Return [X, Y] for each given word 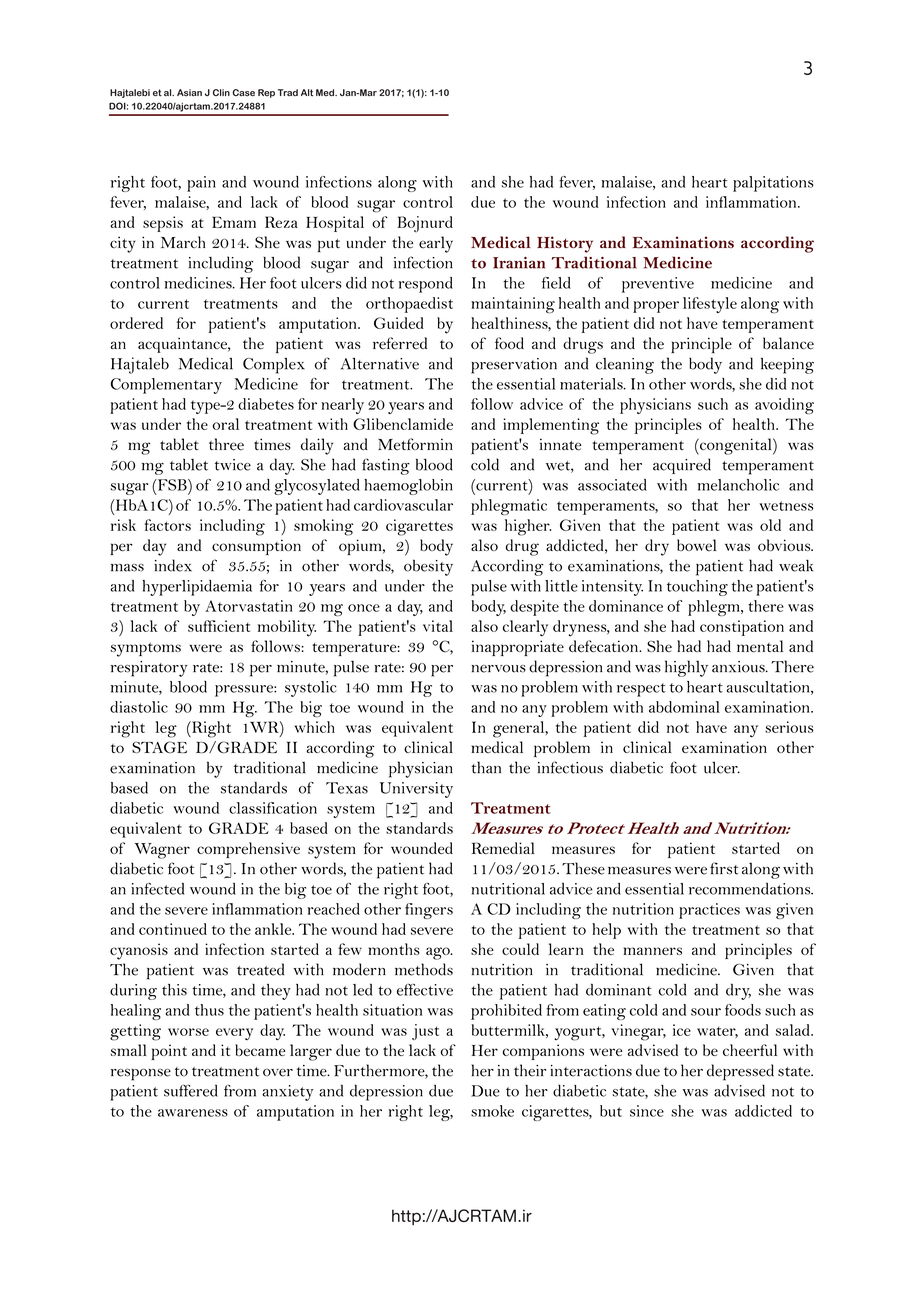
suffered [191, 1090]
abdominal [684, 707]
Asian [189, 93]
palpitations [773, 184]
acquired [682, 466]
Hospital [335, 224]
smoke [492, 1111]
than [486, 767]
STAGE [159, 747]
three [226, 444]
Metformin [415, 444]
